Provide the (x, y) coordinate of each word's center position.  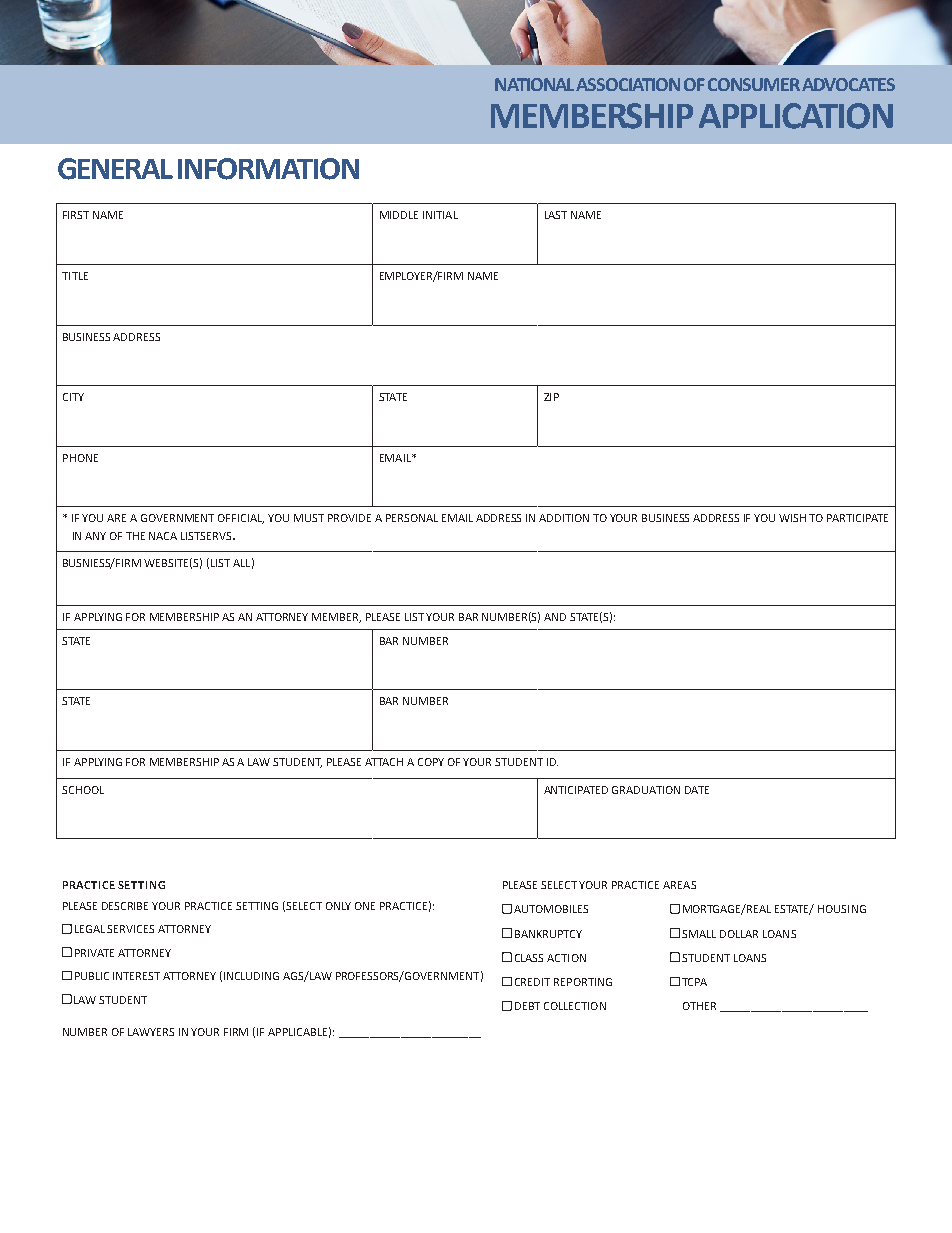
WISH (792, 518)
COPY (431, 762)
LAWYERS (151, 1032)
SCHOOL (83, 790)
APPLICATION (796, 116)
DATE (697, 790)
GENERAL (115, 169)
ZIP (551, 397)
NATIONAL (536, 84)
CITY (73, 397)
